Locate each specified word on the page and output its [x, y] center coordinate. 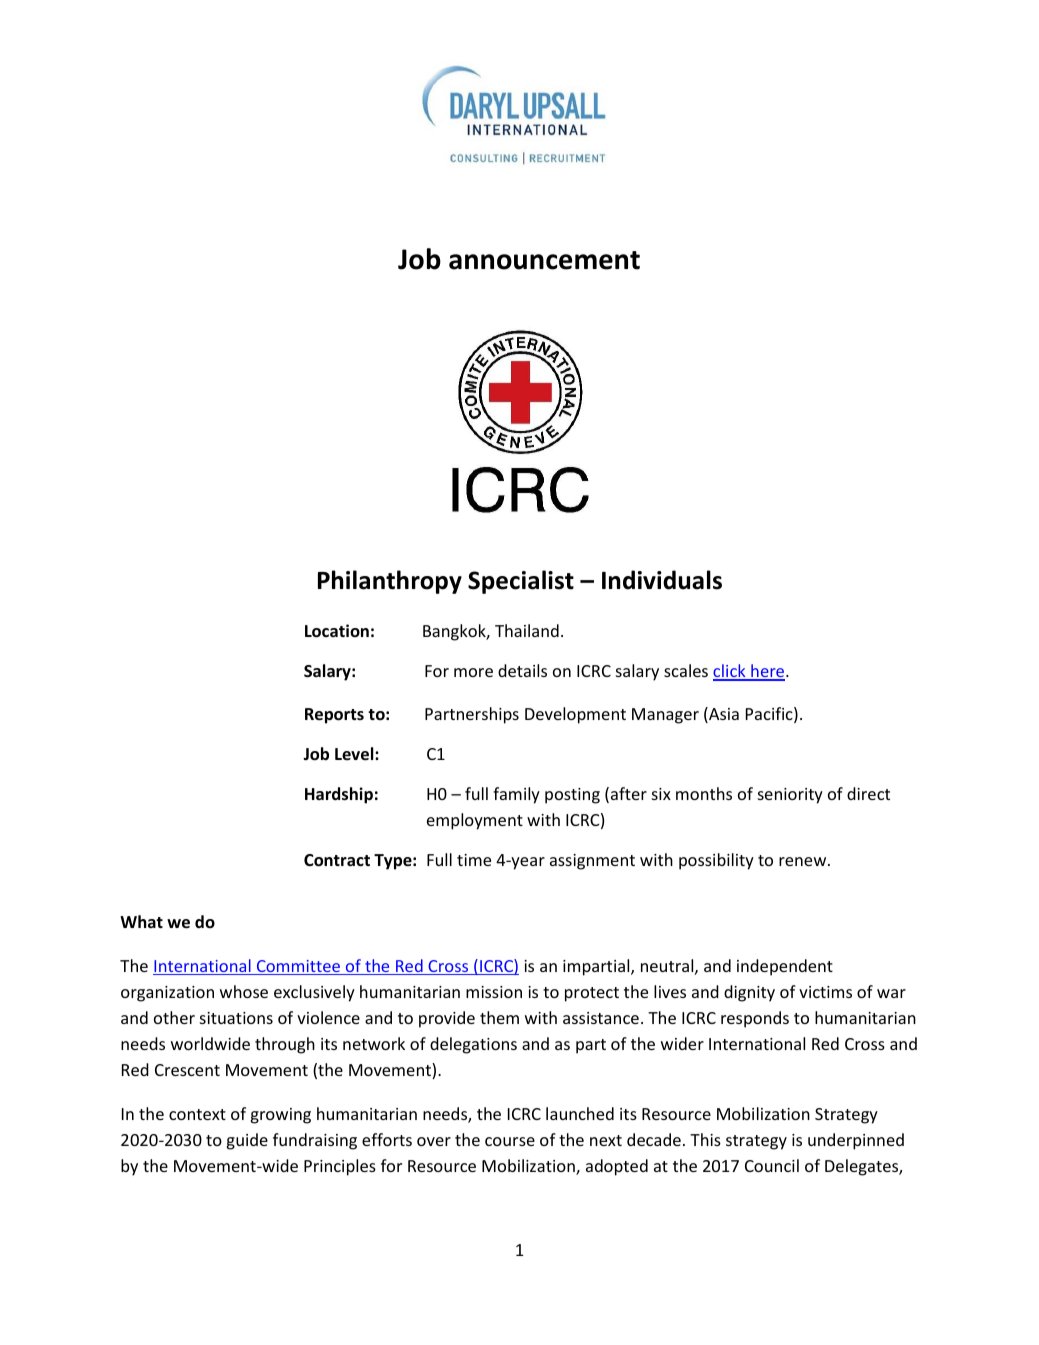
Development [575, 715]
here [768, 672]
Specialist [521, 582]
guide [247, 1141]
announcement [544, 260]
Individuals [662, 580]
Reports [334, 716]
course [510, 1141]
